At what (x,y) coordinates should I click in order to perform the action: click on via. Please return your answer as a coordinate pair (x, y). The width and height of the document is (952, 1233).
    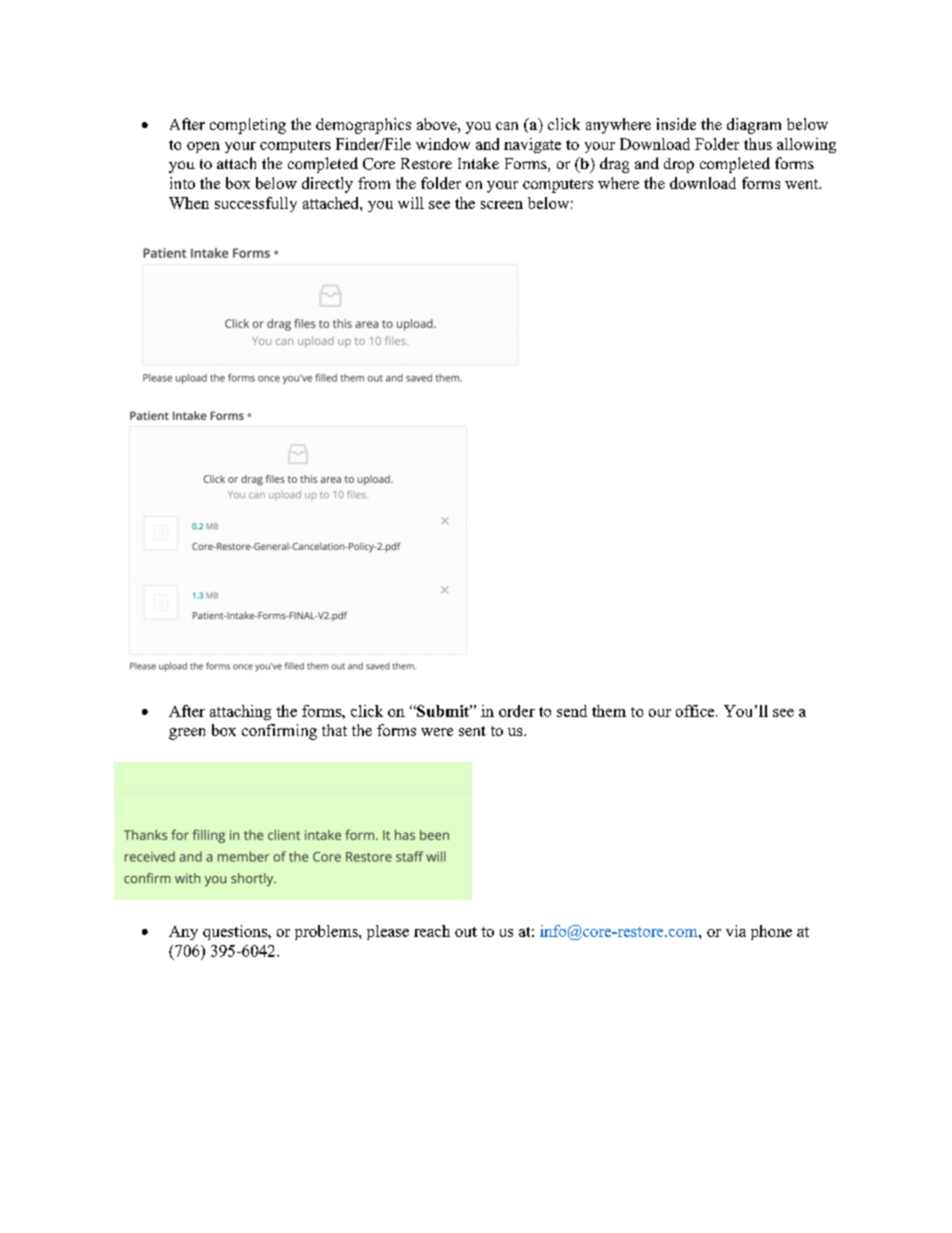
    Looking at the image, I should click on (736, 931).
